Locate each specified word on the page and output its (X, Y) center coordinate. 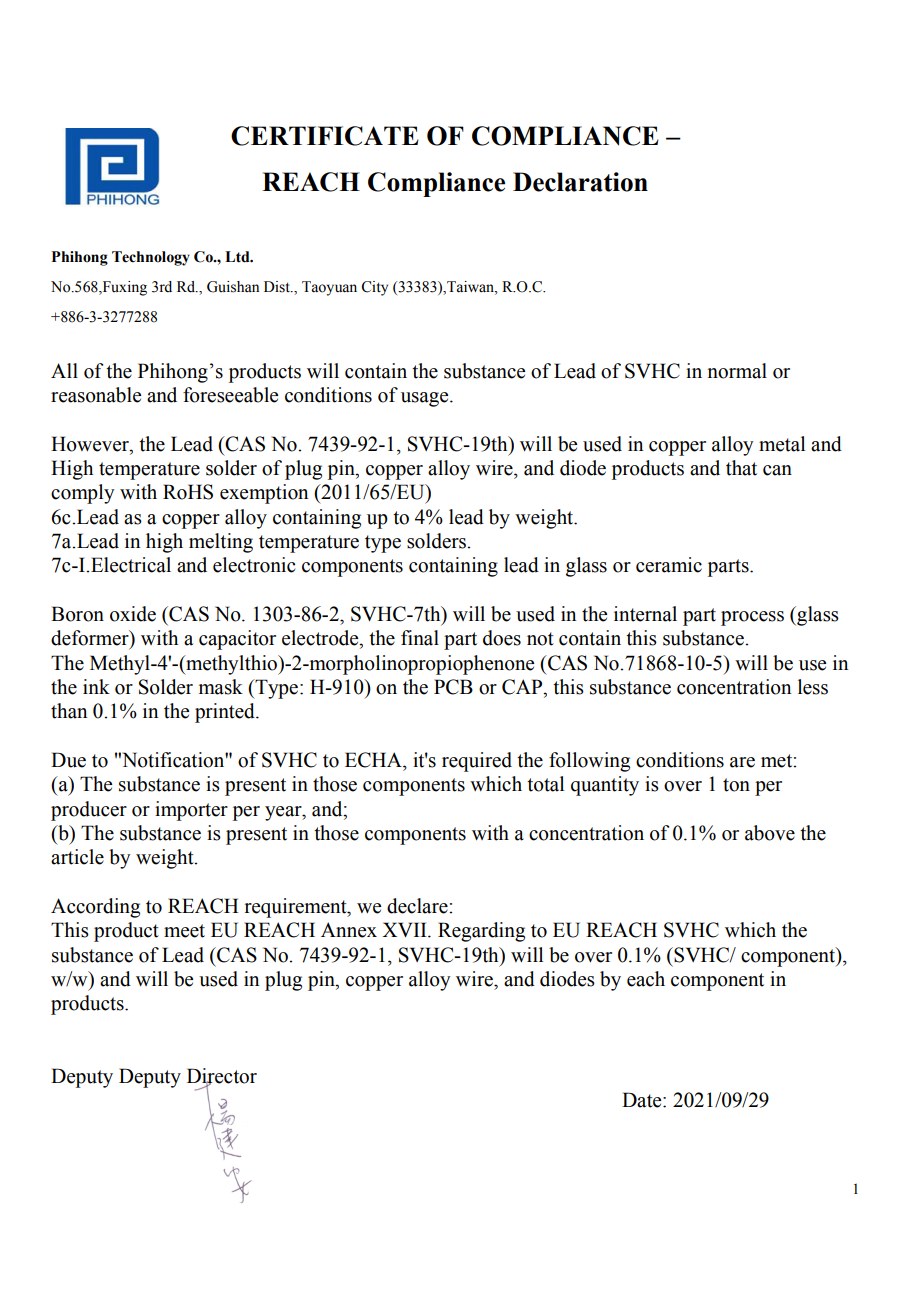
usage (426, 399)
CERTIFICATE (324, 136)
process (752, 618)
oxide (133, 614)
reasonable (96, 395)
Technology (151, 258)
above (770, 833)
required (477, 762)
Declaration (580, 182)
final (420, 638)
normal (737, 371)
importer (191, 811)
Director (222, 1077)
